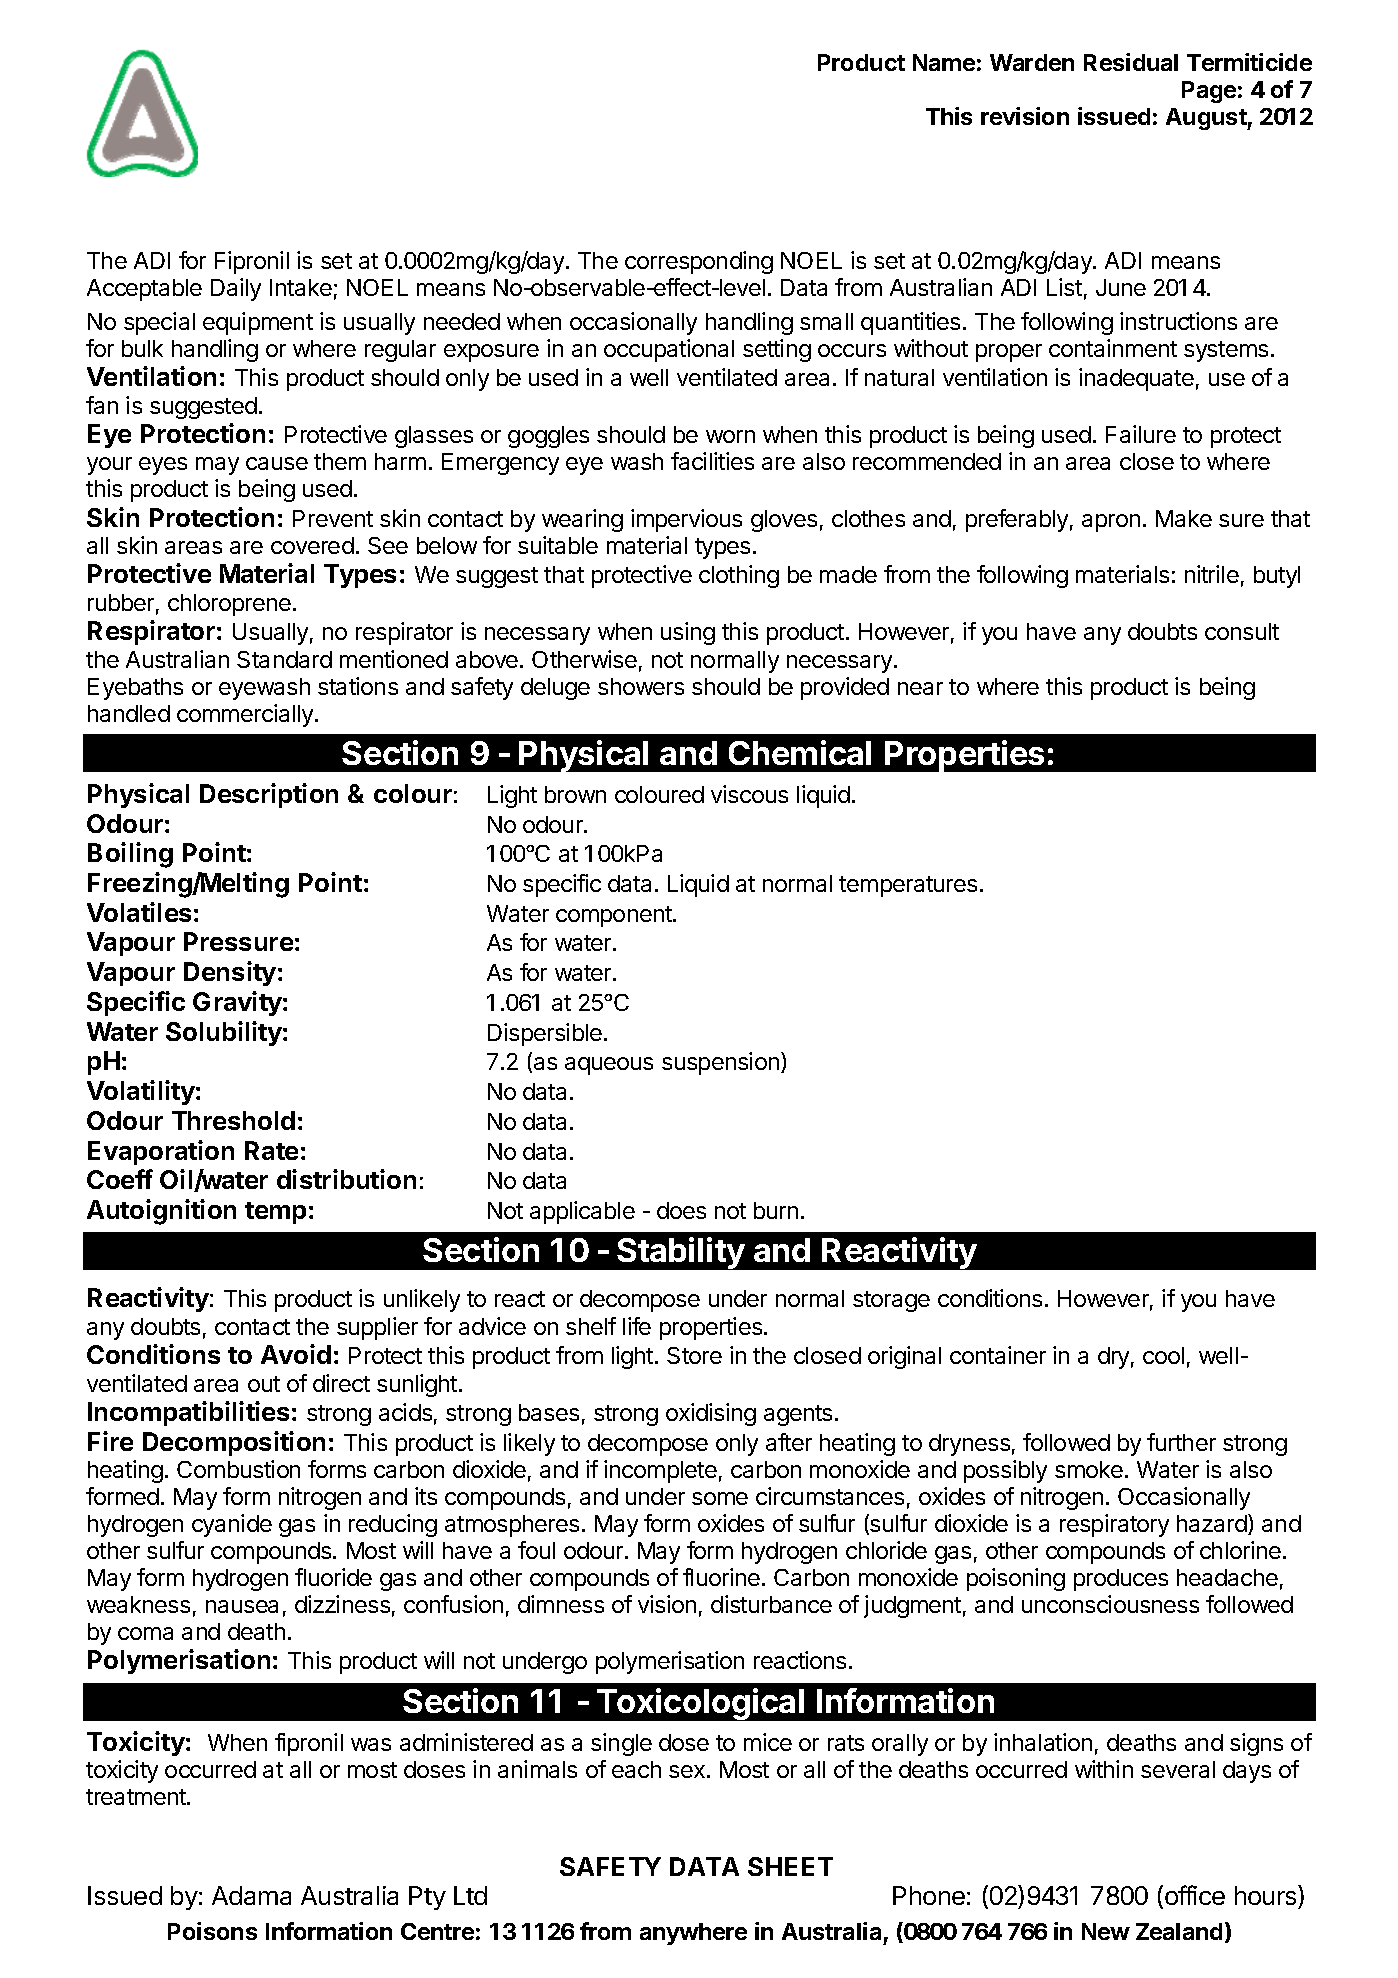  What do you see at coordinates (920, 688) in the page?
I see `near` at bounding box center [920, 688].
